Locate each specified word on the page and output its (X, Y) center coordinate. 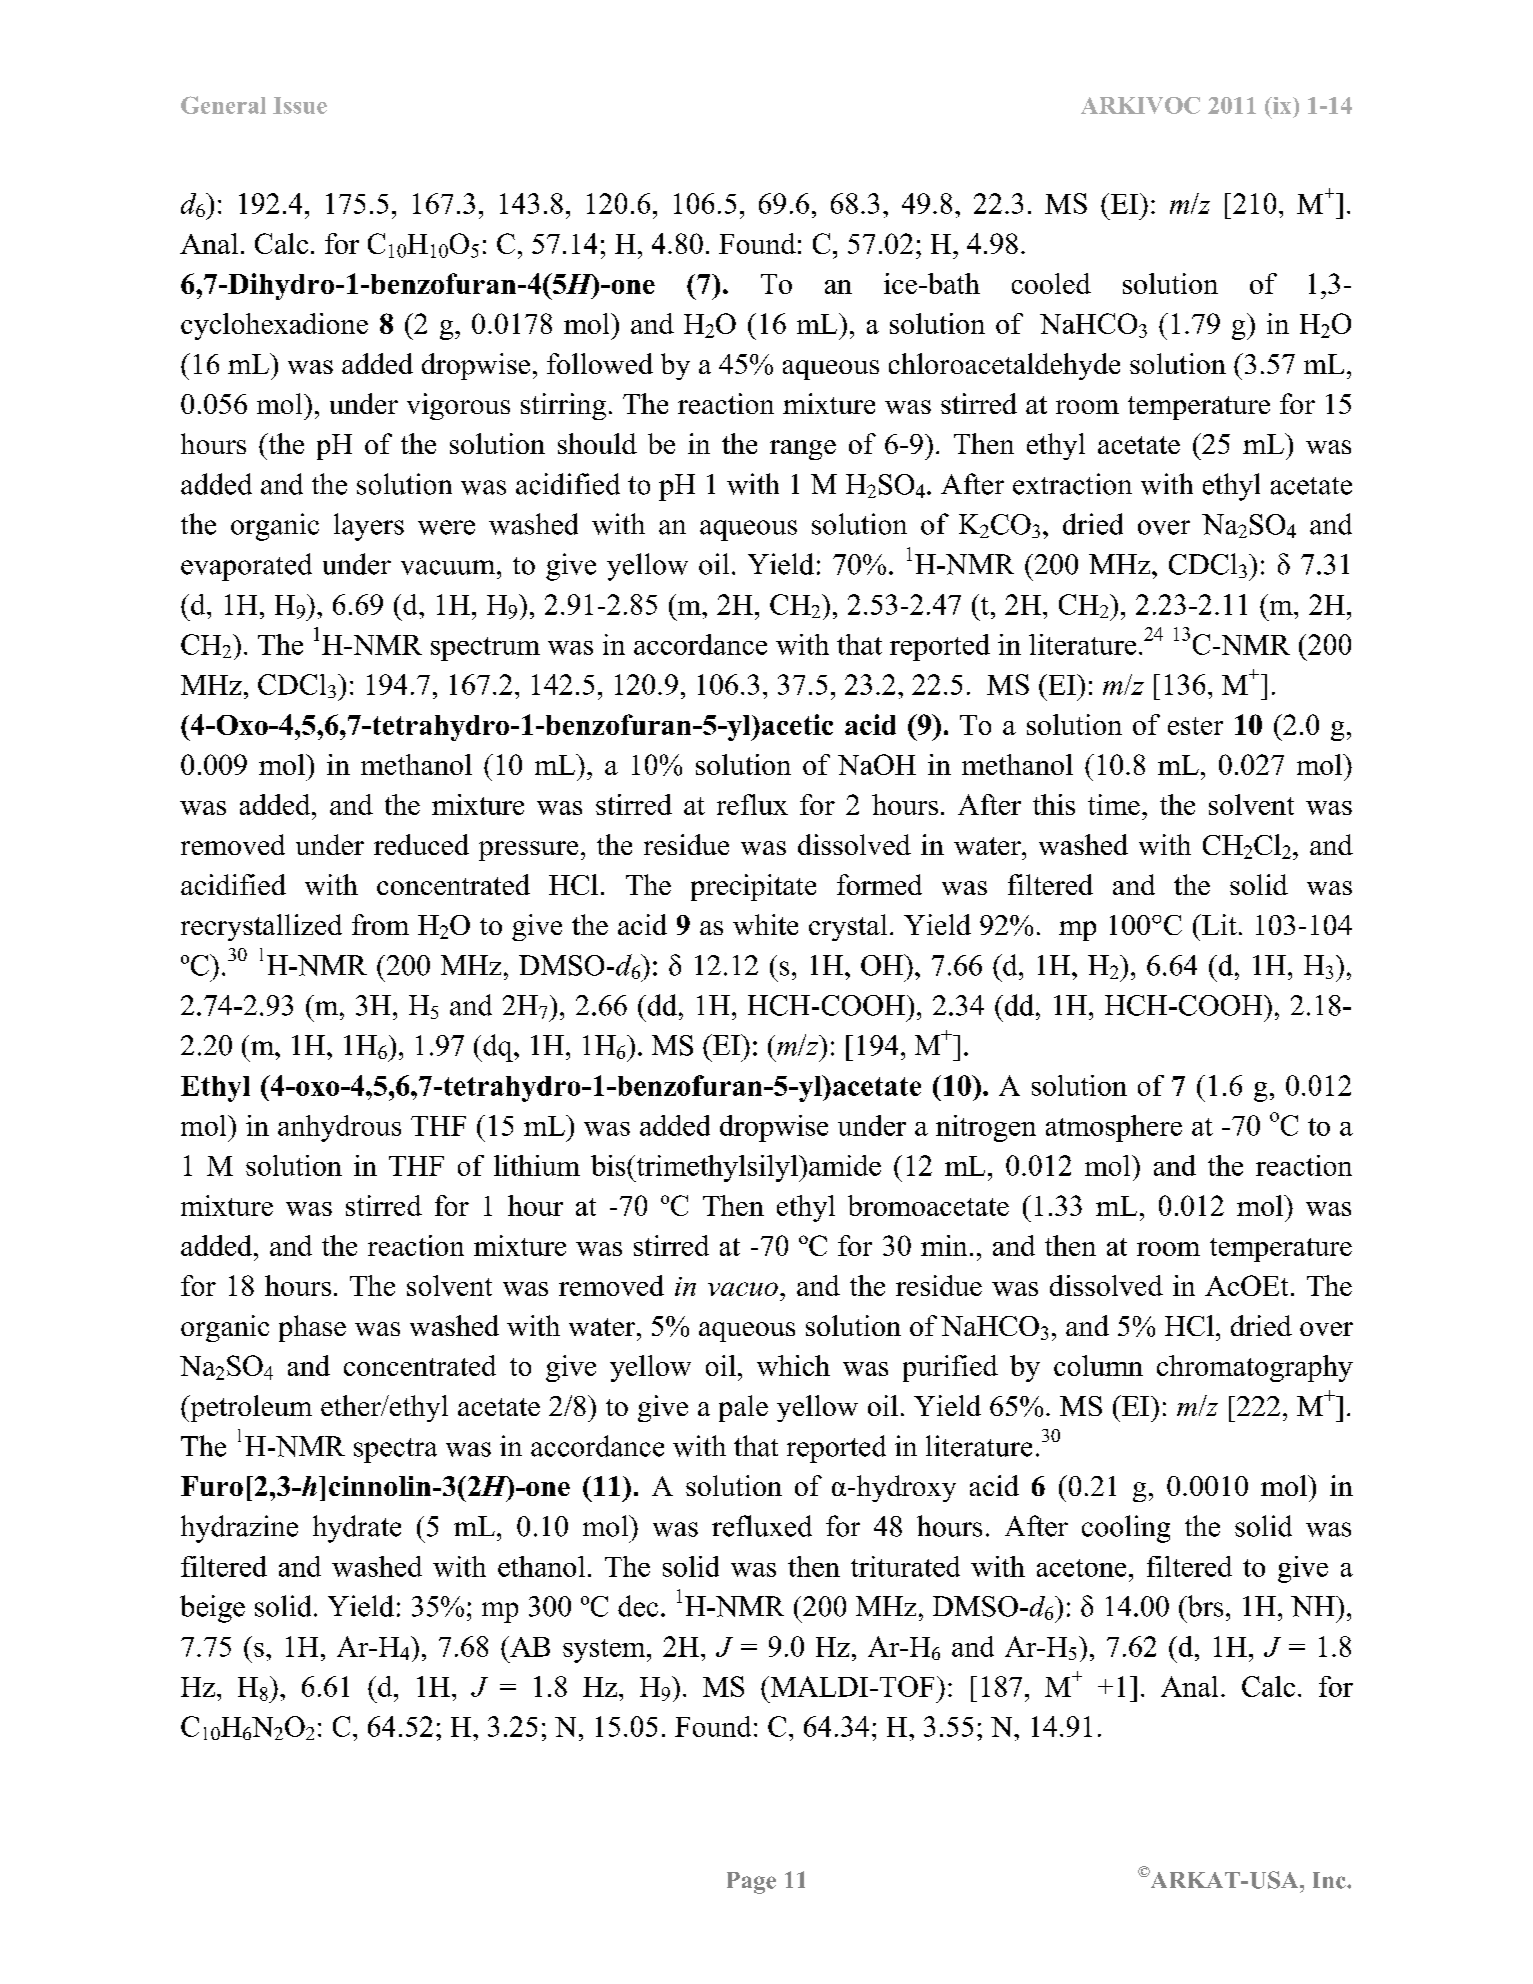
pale (743, 1408)
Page (751, 1883)
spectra (395, 1450)
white (765, 924)
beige (212, 1609)
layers (369, 527)
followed (600, 363)
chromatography (1255, 1368)
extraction (1072, 484)
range (803, 450)
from (380, 924)
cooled (1051, 283)
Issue (300, 105)
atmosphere (1114, 1128)
